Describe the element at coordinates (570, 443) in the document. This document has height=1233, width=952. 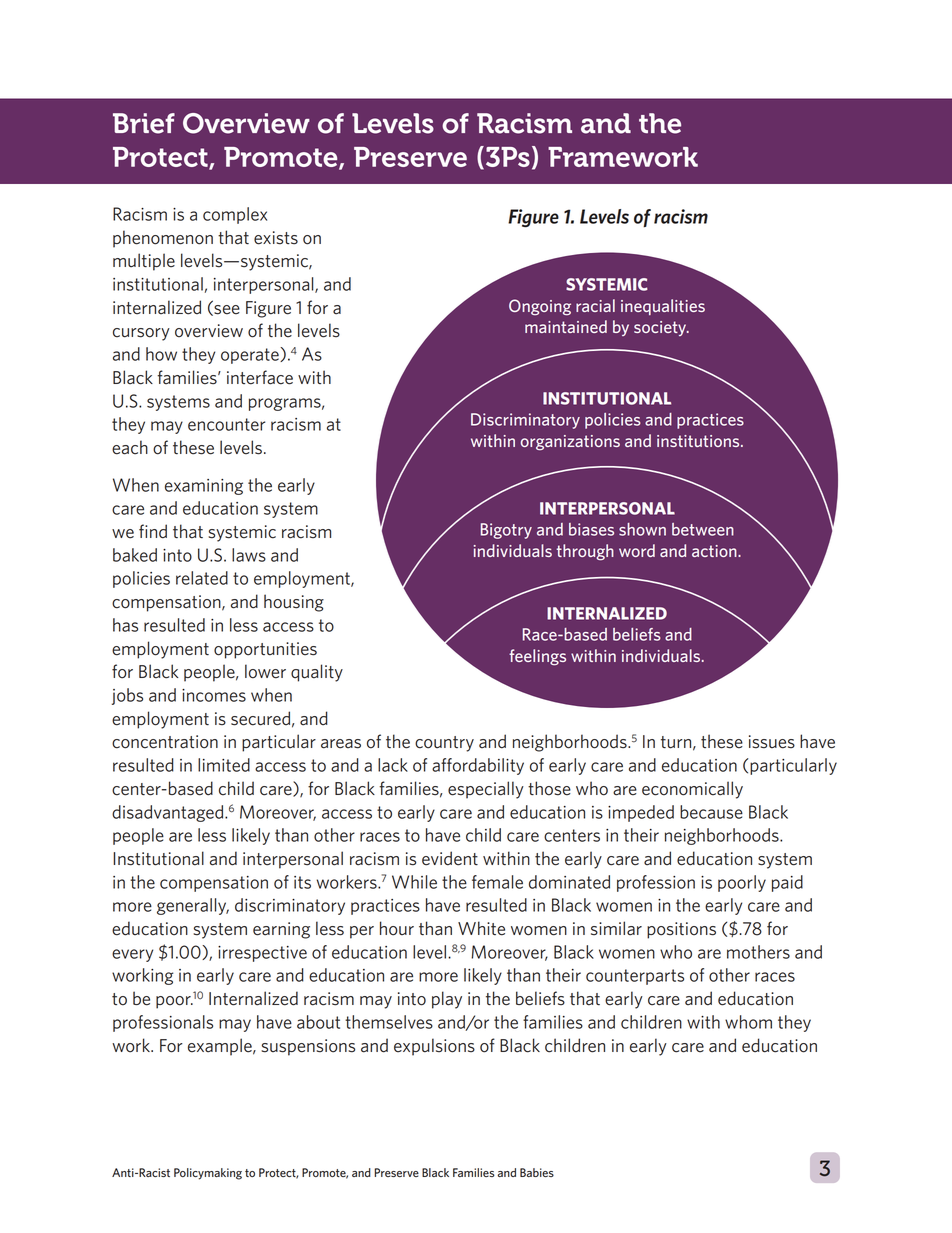
I see `organizations` at that location.
